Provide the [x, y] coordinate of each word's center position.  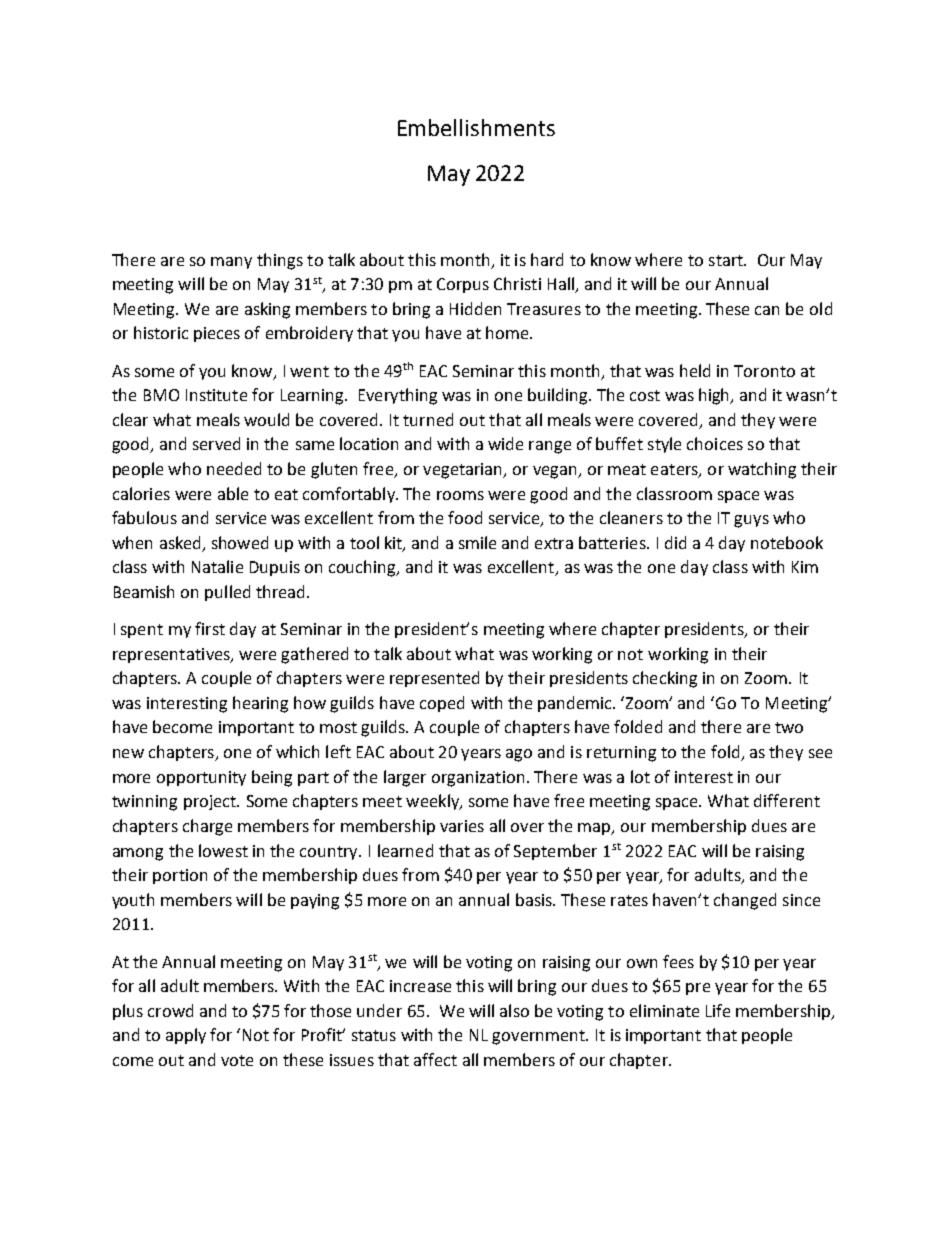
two [789, 727]
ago [519, 755]
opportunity [201, 778]
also [514, 1010]
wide [505, 443]
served [216, 443]
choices [715, 443]
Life [718, 1010]
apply [186, 1036]
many [231, 263]
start [727, 260]
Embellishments [476, 127]
